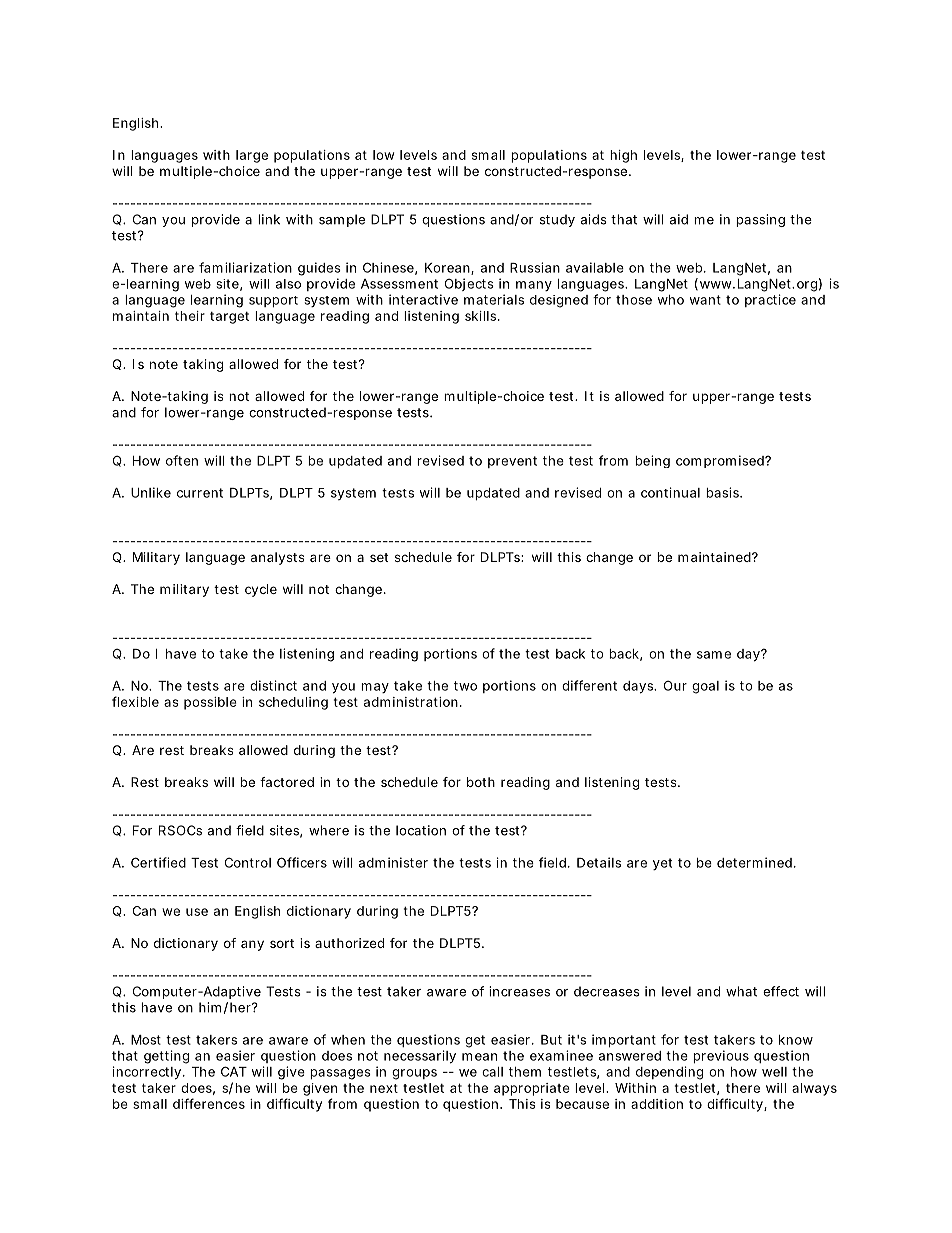 This screenshot has width=952, height=1233. What do you see at coordinates (557, 220) in the screenshot?
I see `study` at bounding box center [557, 220].
